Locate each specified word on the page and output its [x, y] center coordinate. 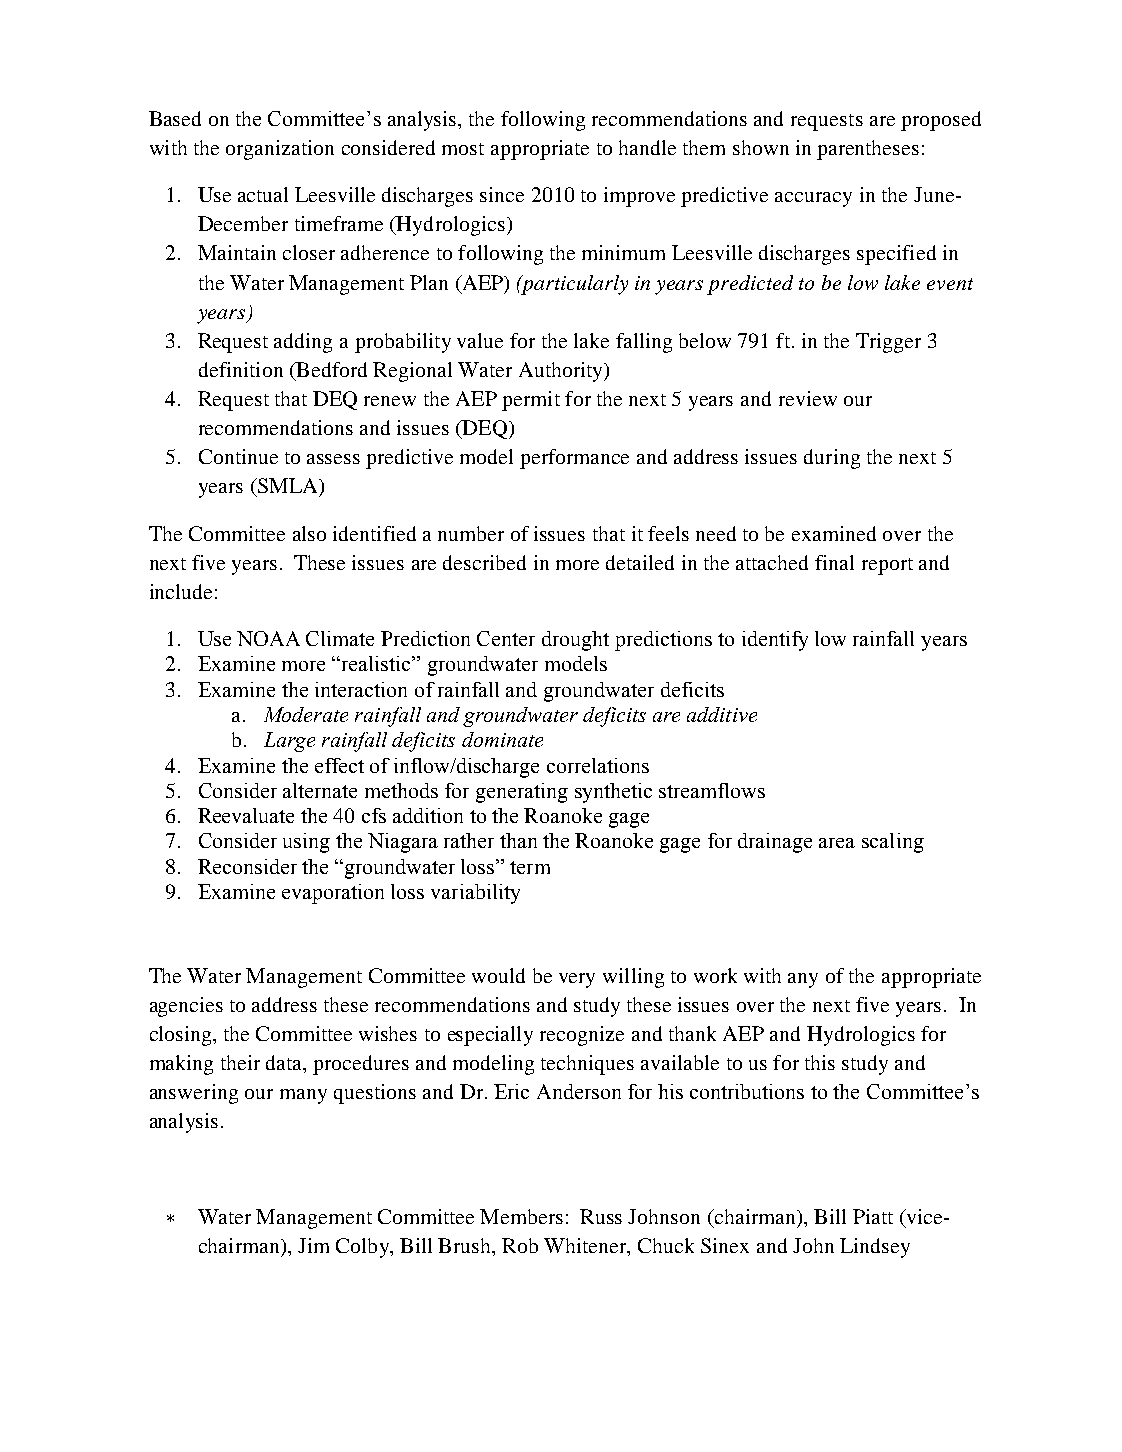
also [309, 533]
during [832, 459]
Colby [363, 1248]
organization [280, 150]
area [837, 843]
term [530, 867]
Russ [601, 1216]
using [306, 843]
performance [574, 459]
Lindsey [875, 1248]
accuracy [813, 199]
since [502, 194]
